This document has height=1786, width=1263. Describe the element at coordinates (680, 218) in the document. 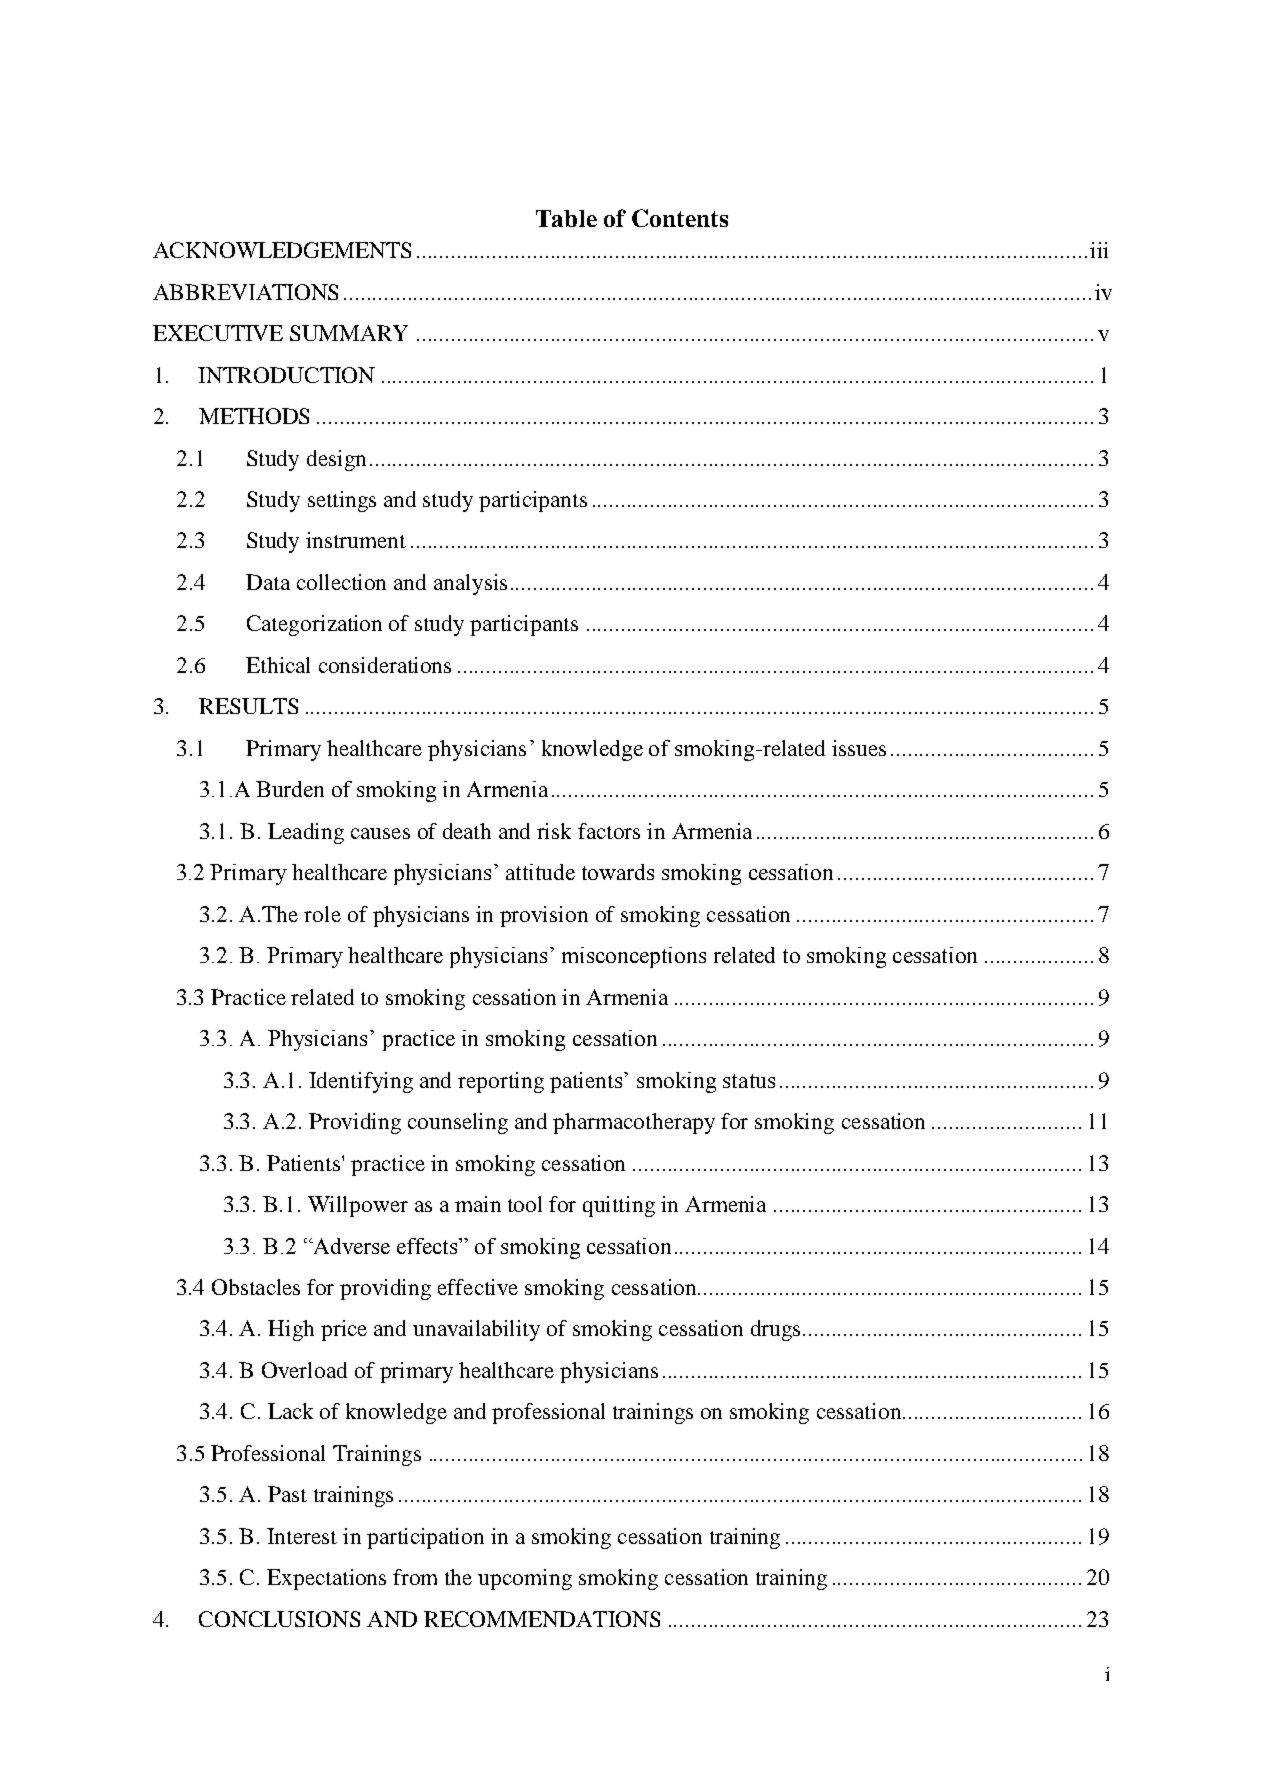

I see `Contents` at that location.
